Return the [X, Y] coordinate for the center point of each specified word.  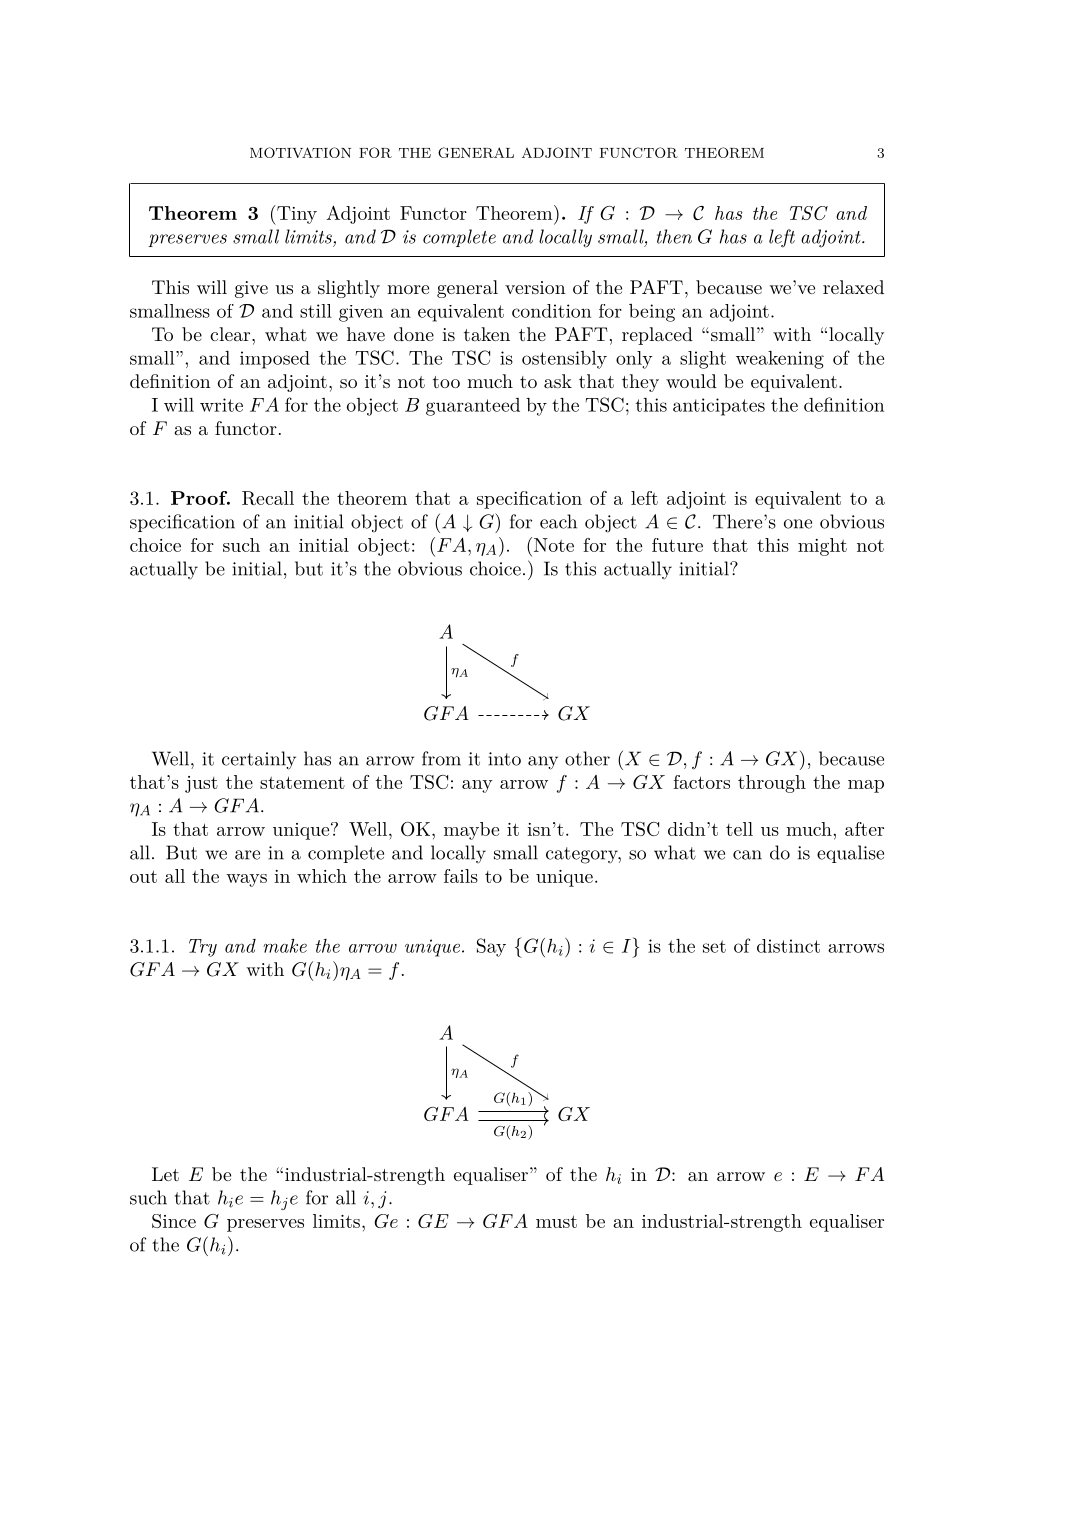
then [674, 236]
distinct [788, 946]
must [556, 1221]
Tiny [296, 215]
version [535, 287]
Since [174, 1221]
